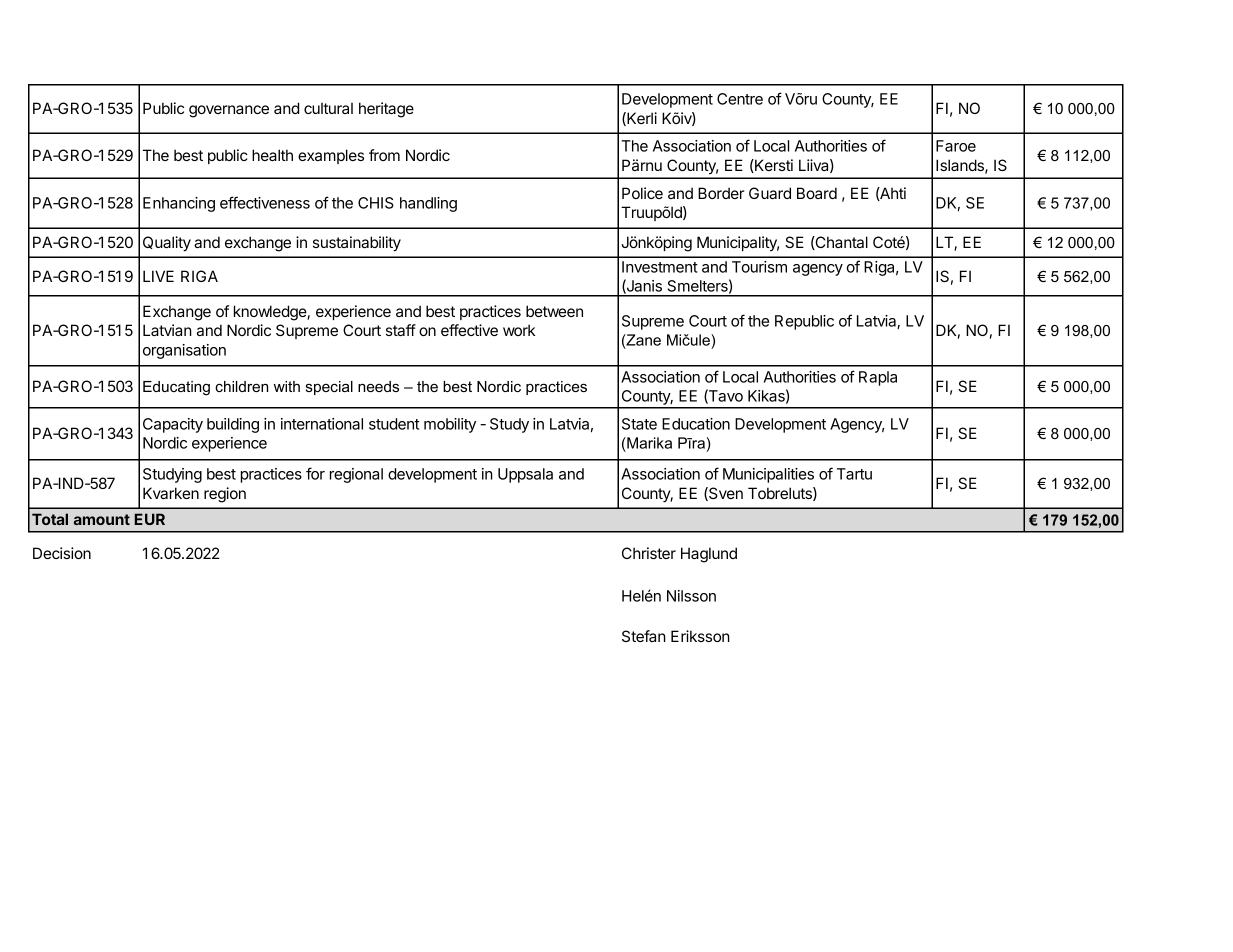 The width and height of the document is (1233, 952). What do you see at coordinates (173, 425) in the document?
I see `Capacity` at bounding box center [173, 425].
